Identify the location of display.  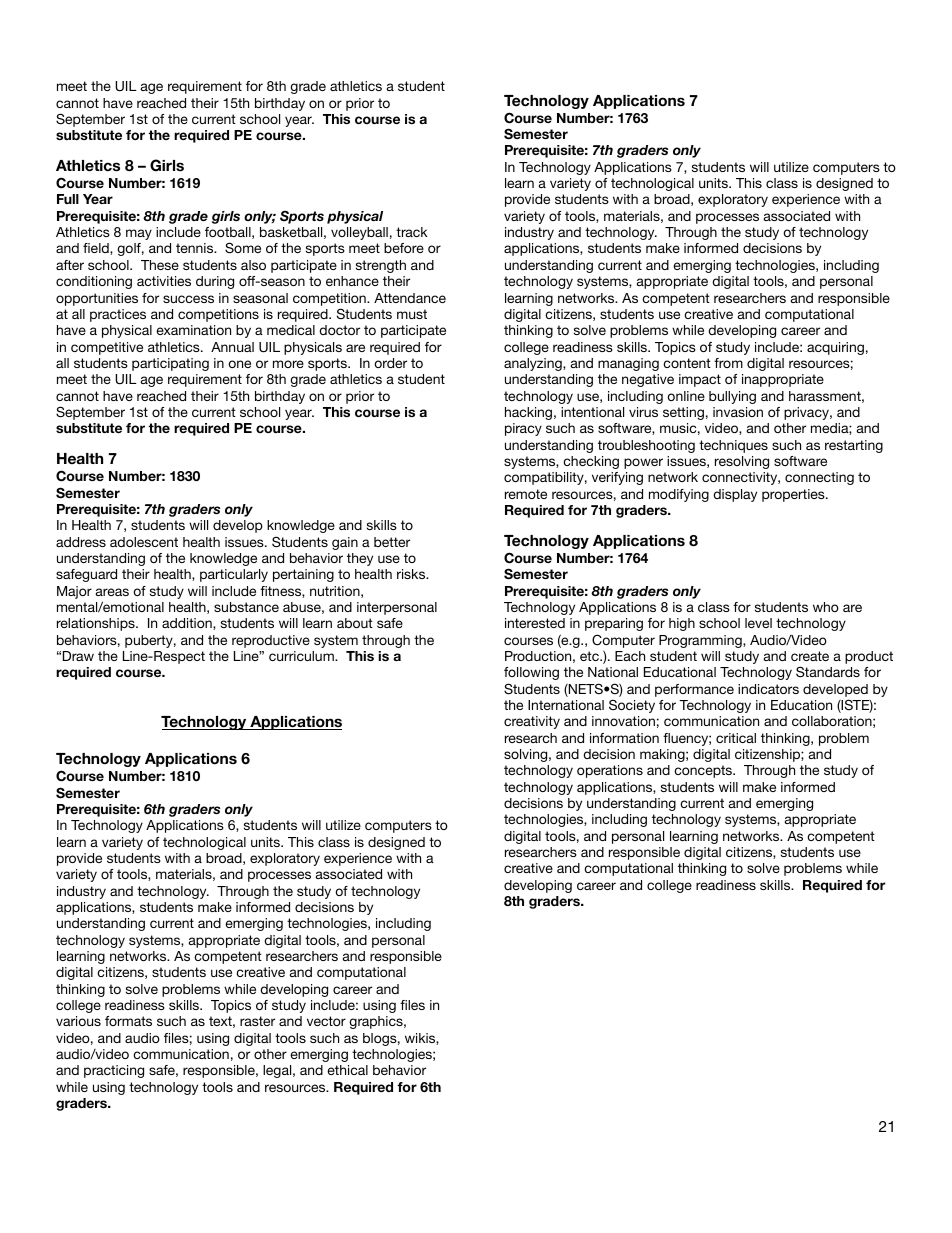
(735, 495).
